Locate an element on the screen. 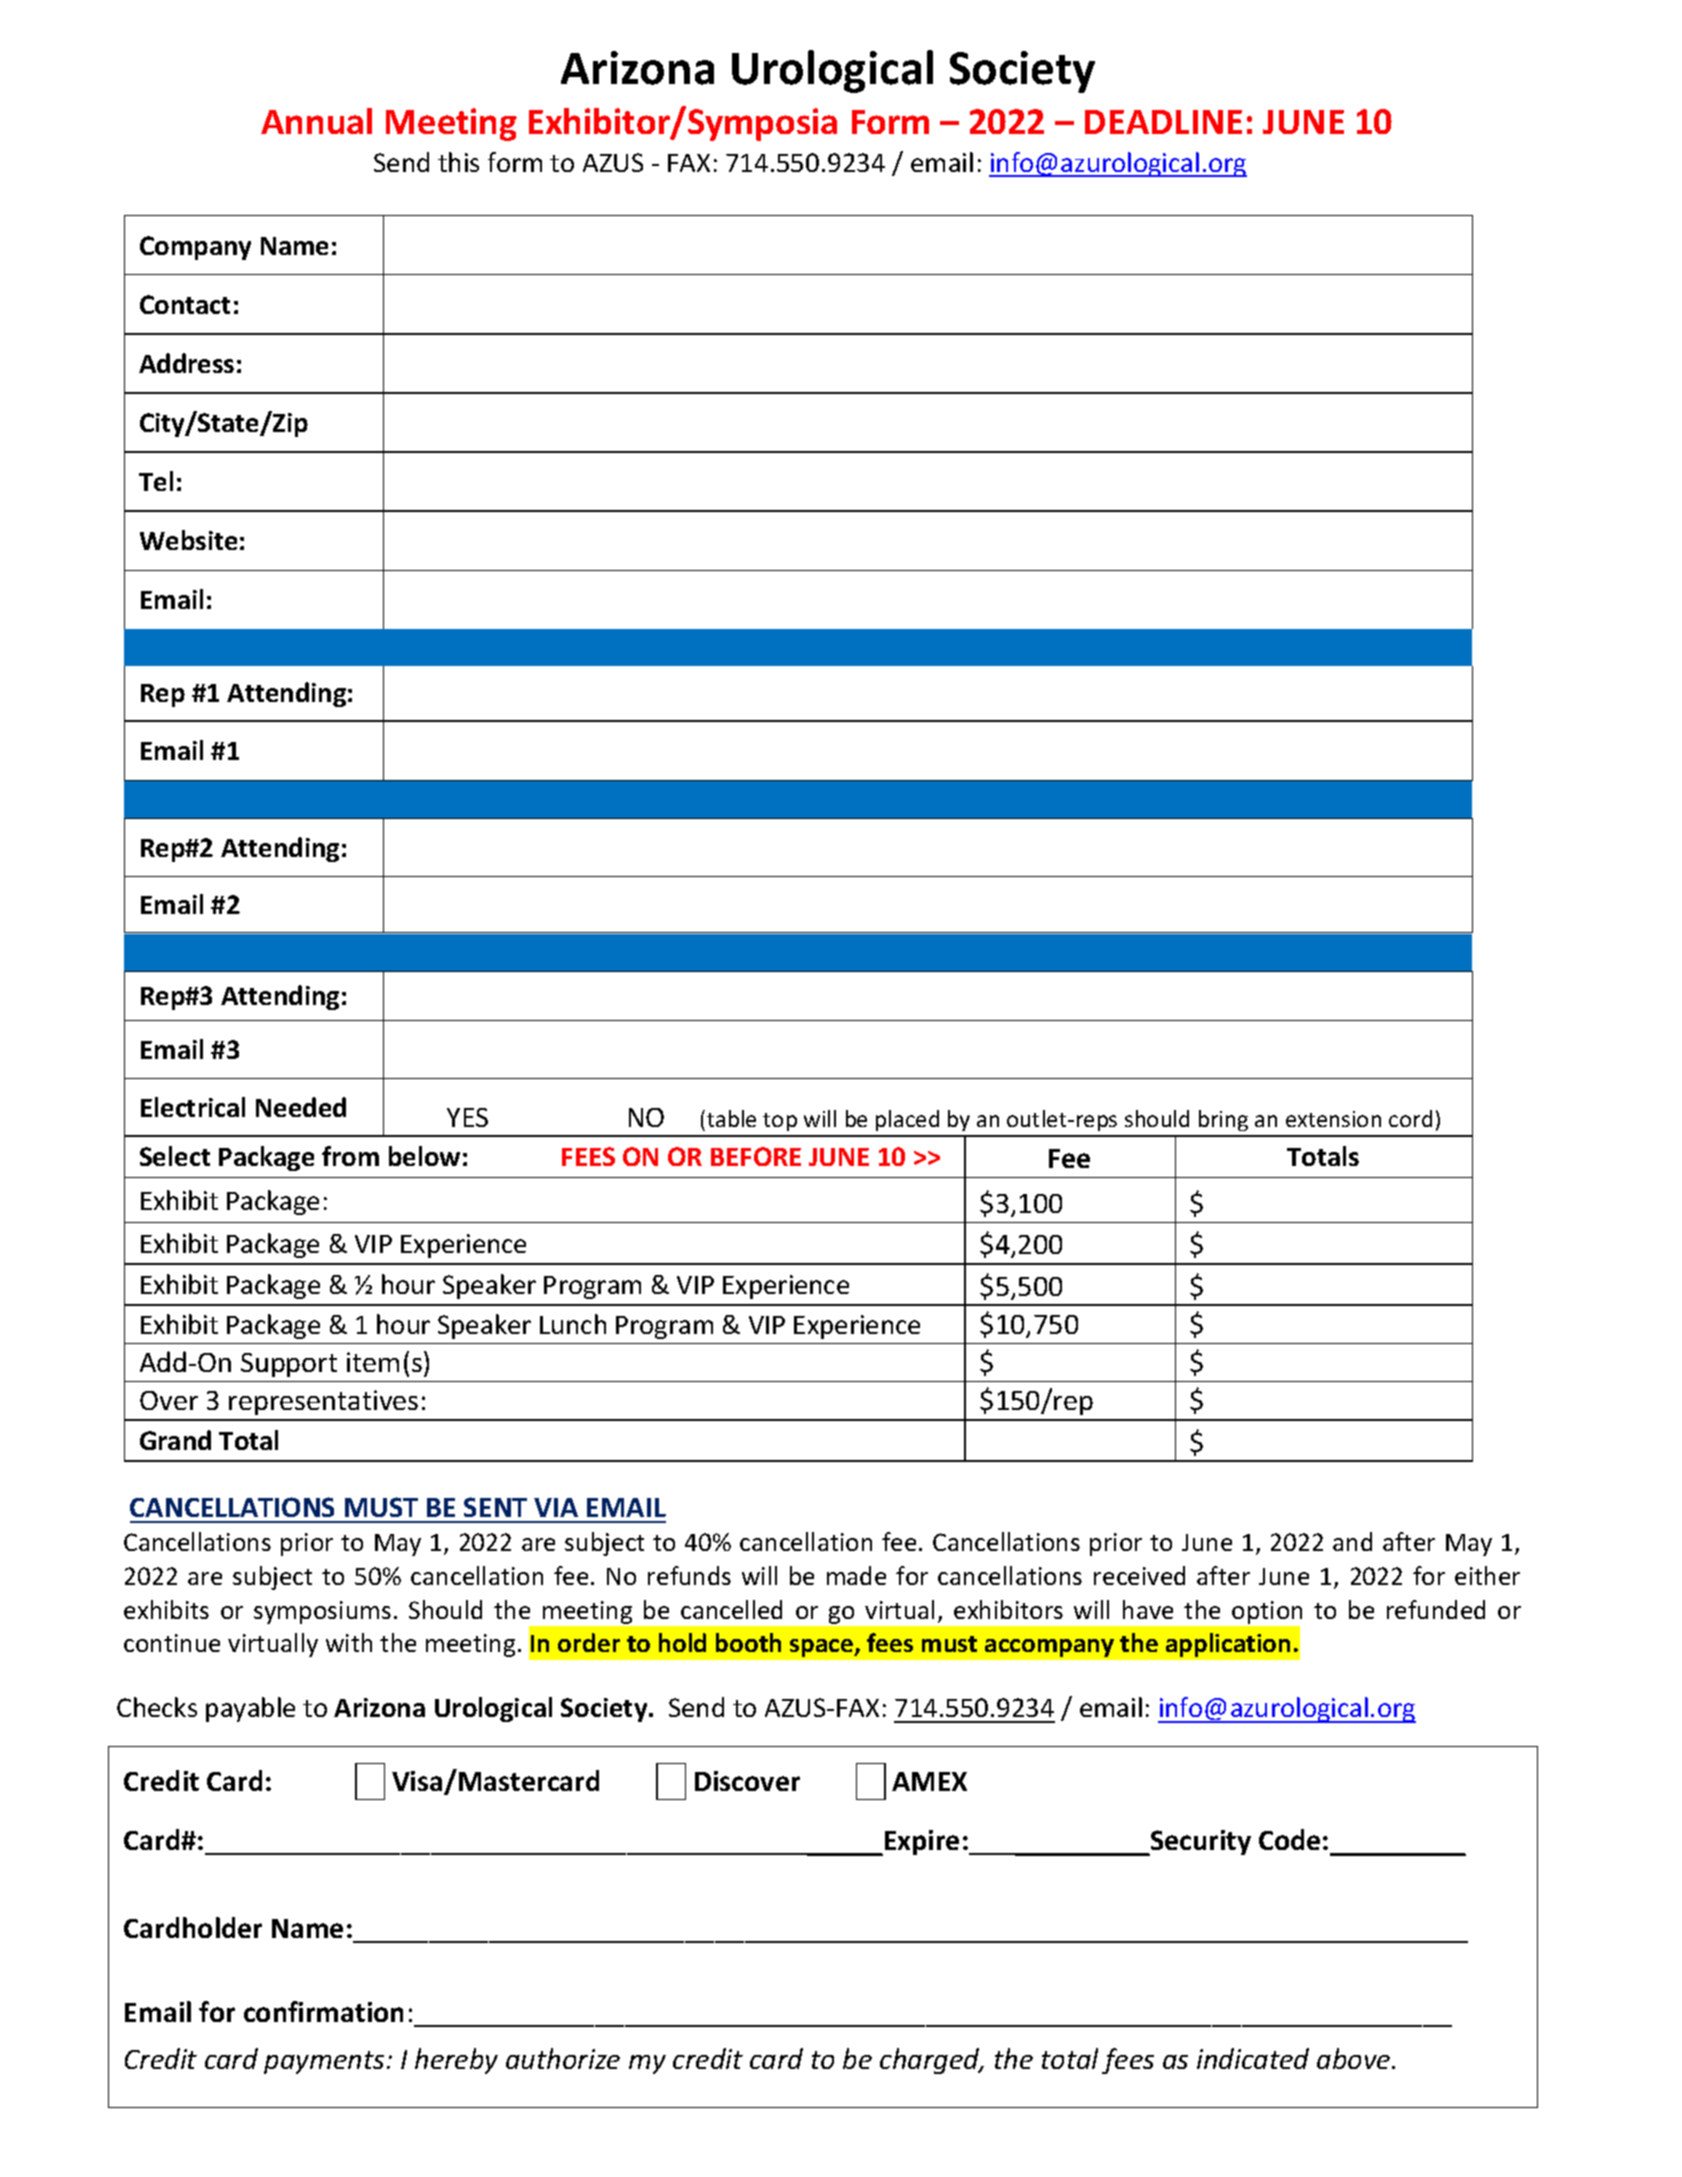  Needed is located at coordinates (301, 1107).
